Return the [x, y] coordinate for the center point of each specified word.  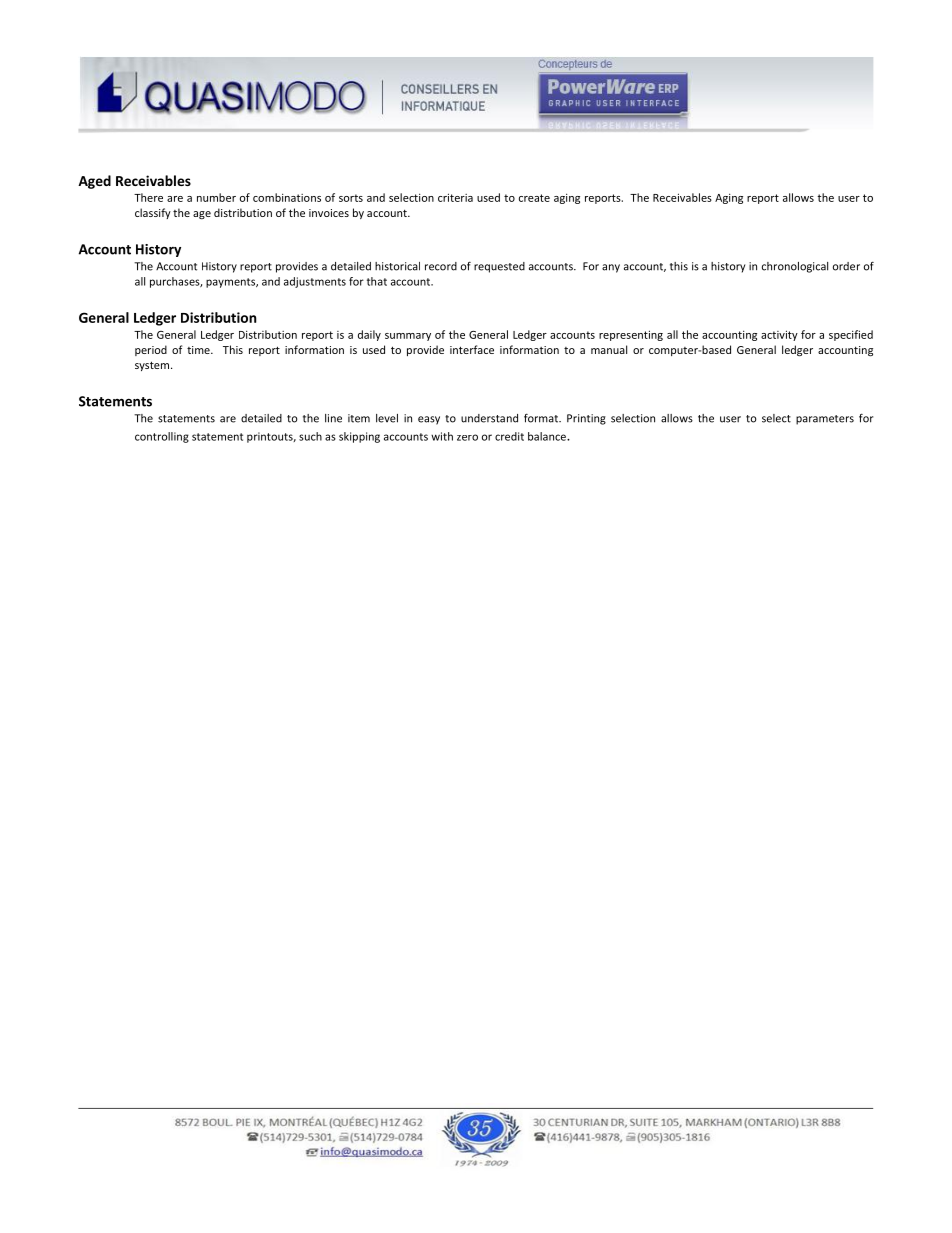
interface [472, 349]
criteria [455, 197]
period [151, 350]
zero [467, 437]
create [534, 198]
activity [779, 335]
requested [499, 267]
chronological [795, 267]
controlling [162, 437]
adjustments [315, 282]
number [216, 197]
